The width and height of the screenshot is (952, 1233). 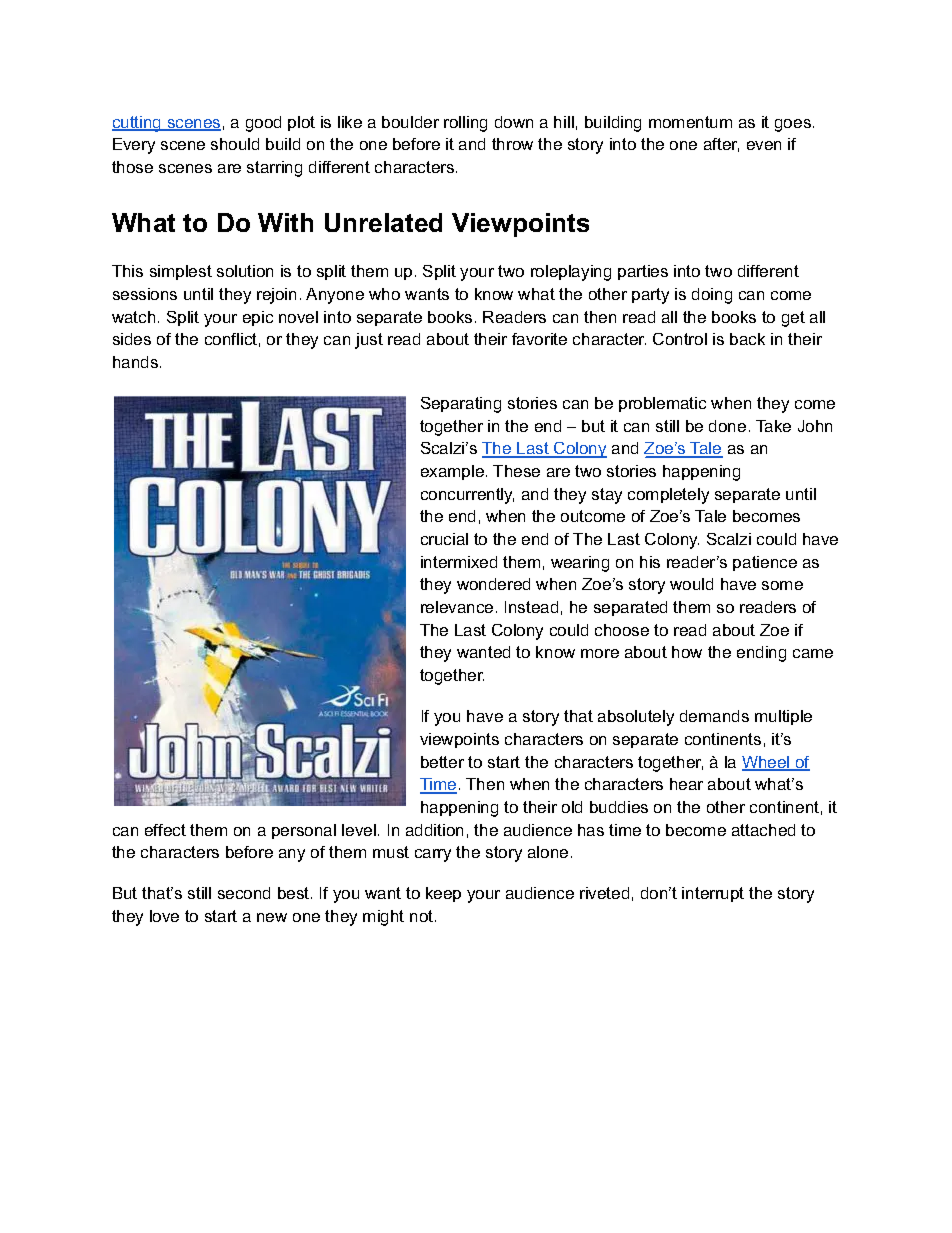 I want to click on should, so click(x=235, y=144).
